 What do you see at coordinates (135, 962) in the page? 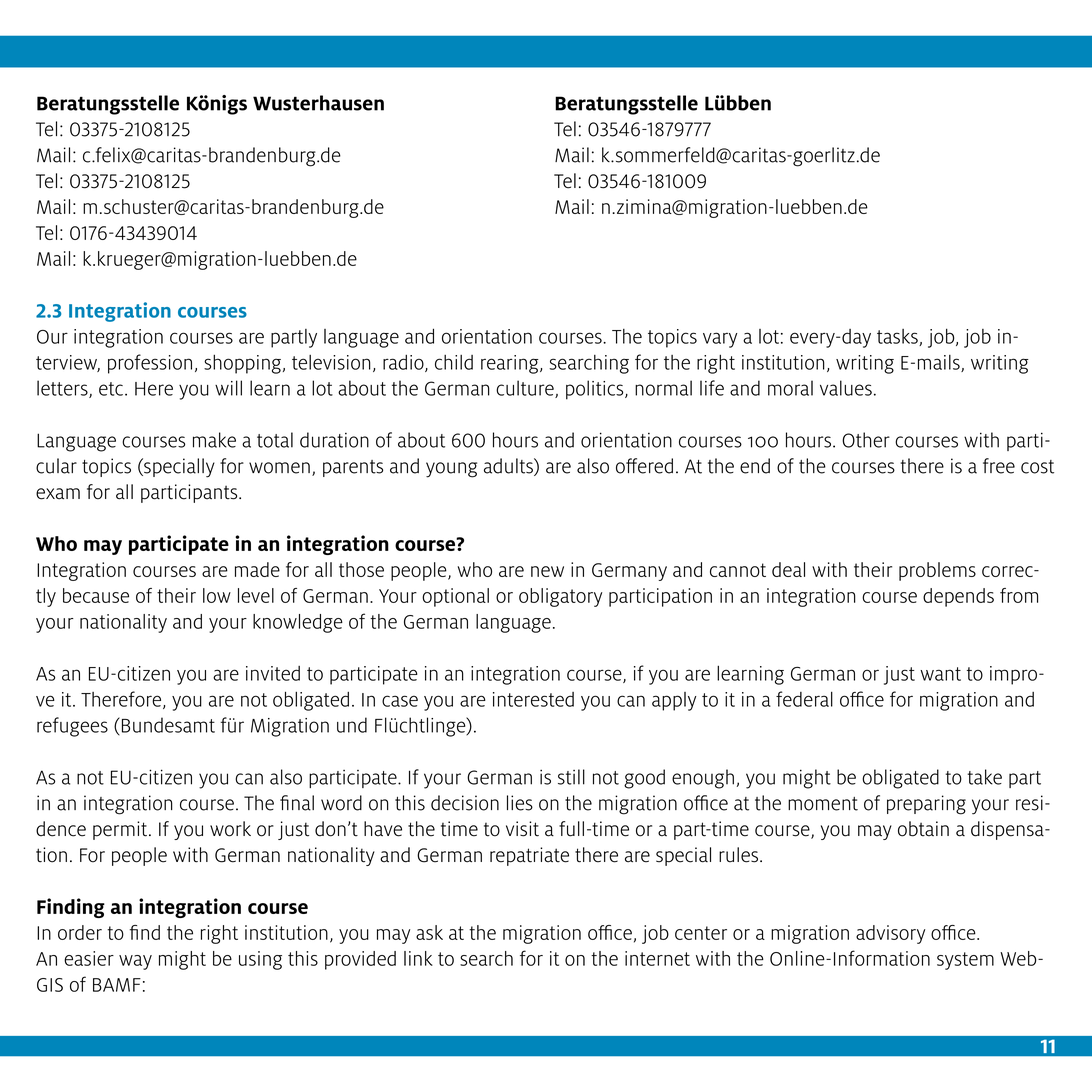
I see `way` at bounding box center [135, 962].
